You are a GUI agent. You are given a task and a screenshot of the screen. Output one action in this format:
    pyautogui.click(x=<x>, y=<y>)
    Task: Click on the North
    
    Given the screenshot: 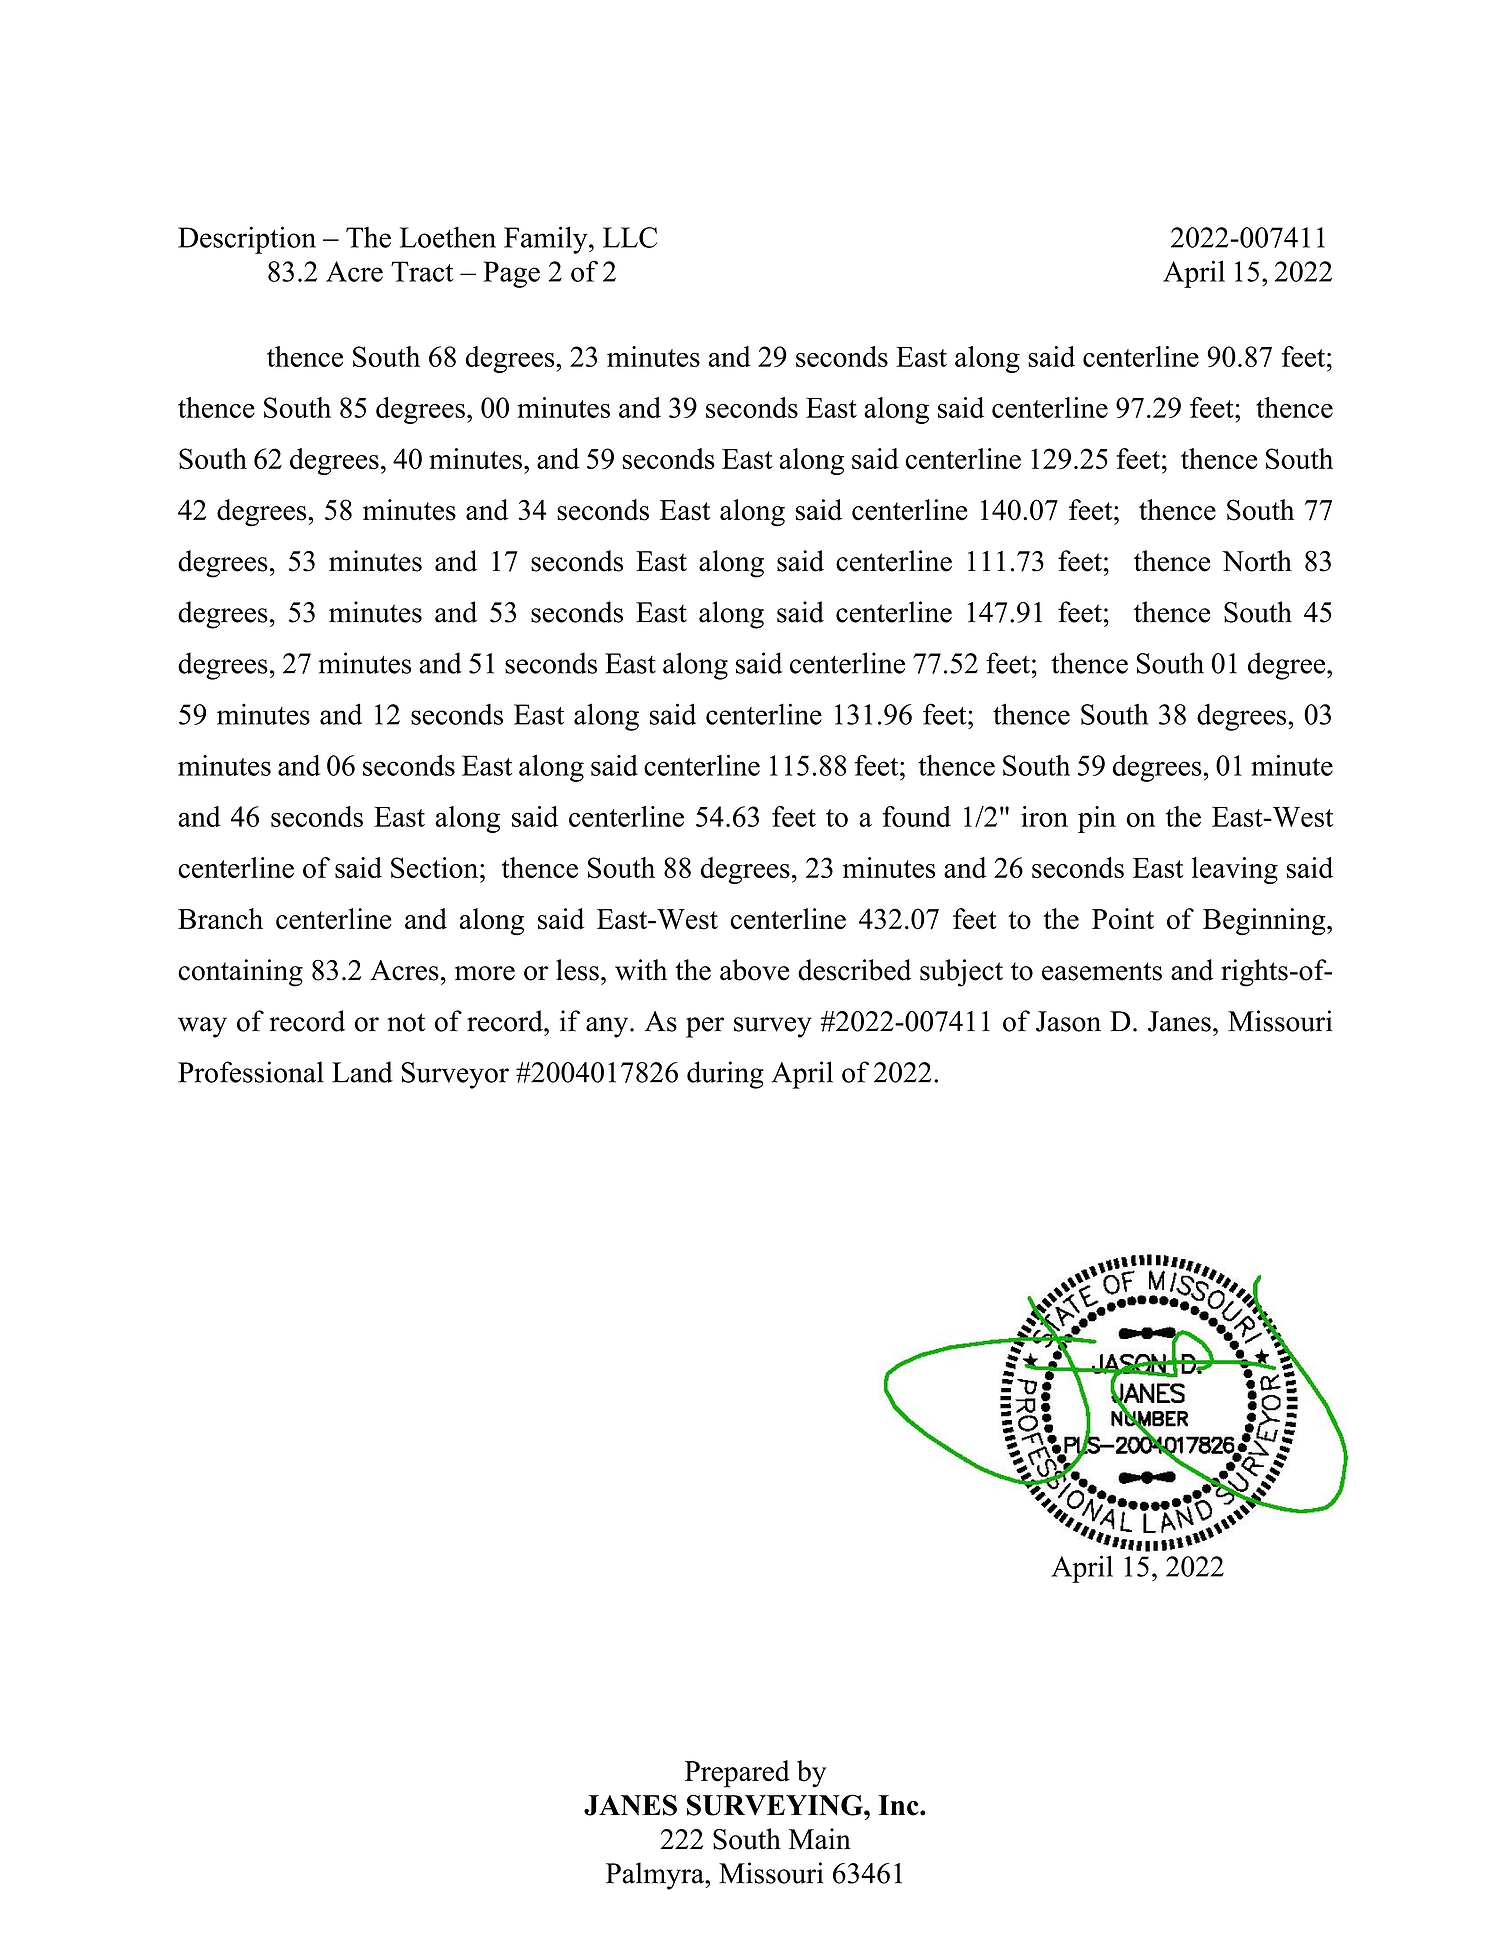 What is the action you would take?
    pyautogui.click(x=1257, y=561)
